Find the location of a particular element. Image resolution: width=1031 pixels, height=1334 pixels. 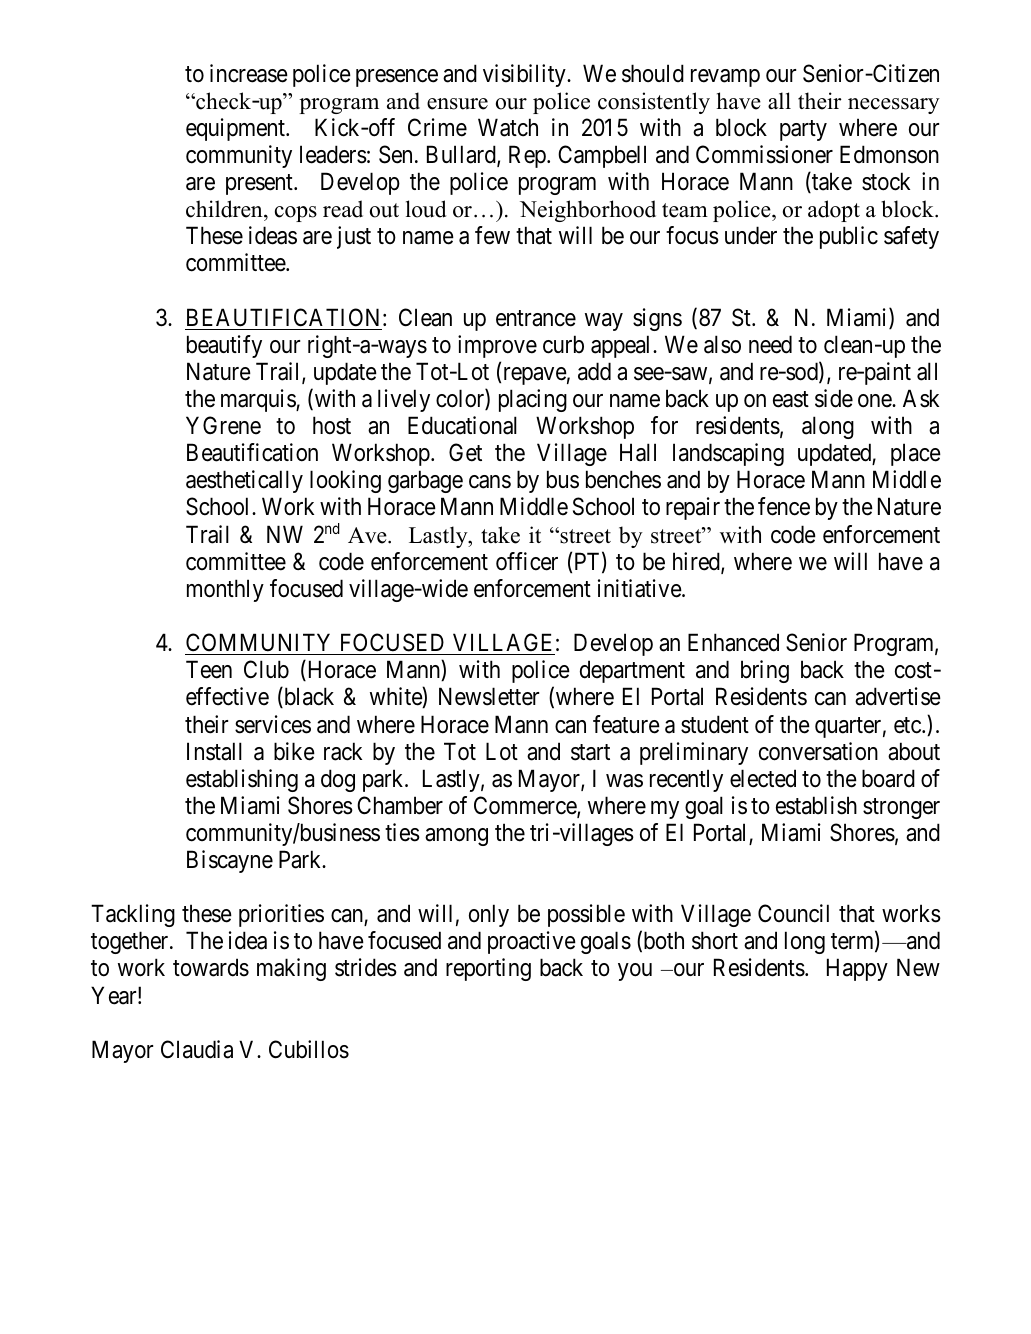

Install is located at coordinates (214, 751).
